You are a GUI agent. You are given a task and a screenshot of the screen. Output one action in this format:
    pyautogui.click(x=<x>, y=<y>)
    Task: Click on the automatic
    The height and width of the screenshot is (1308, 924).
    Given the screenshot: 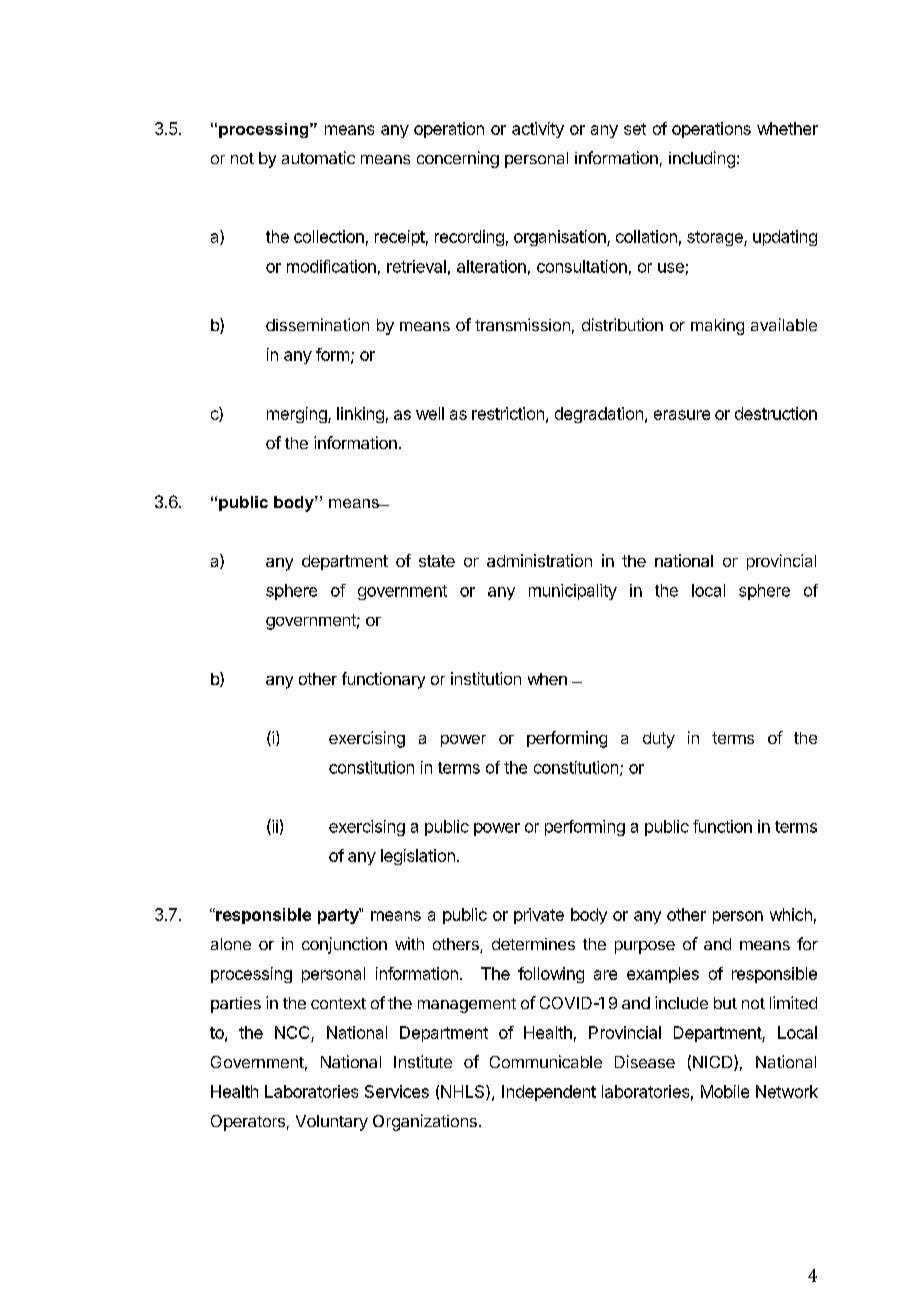 What is the action you would take?
    pyautogui.click(x=318, y=157)
